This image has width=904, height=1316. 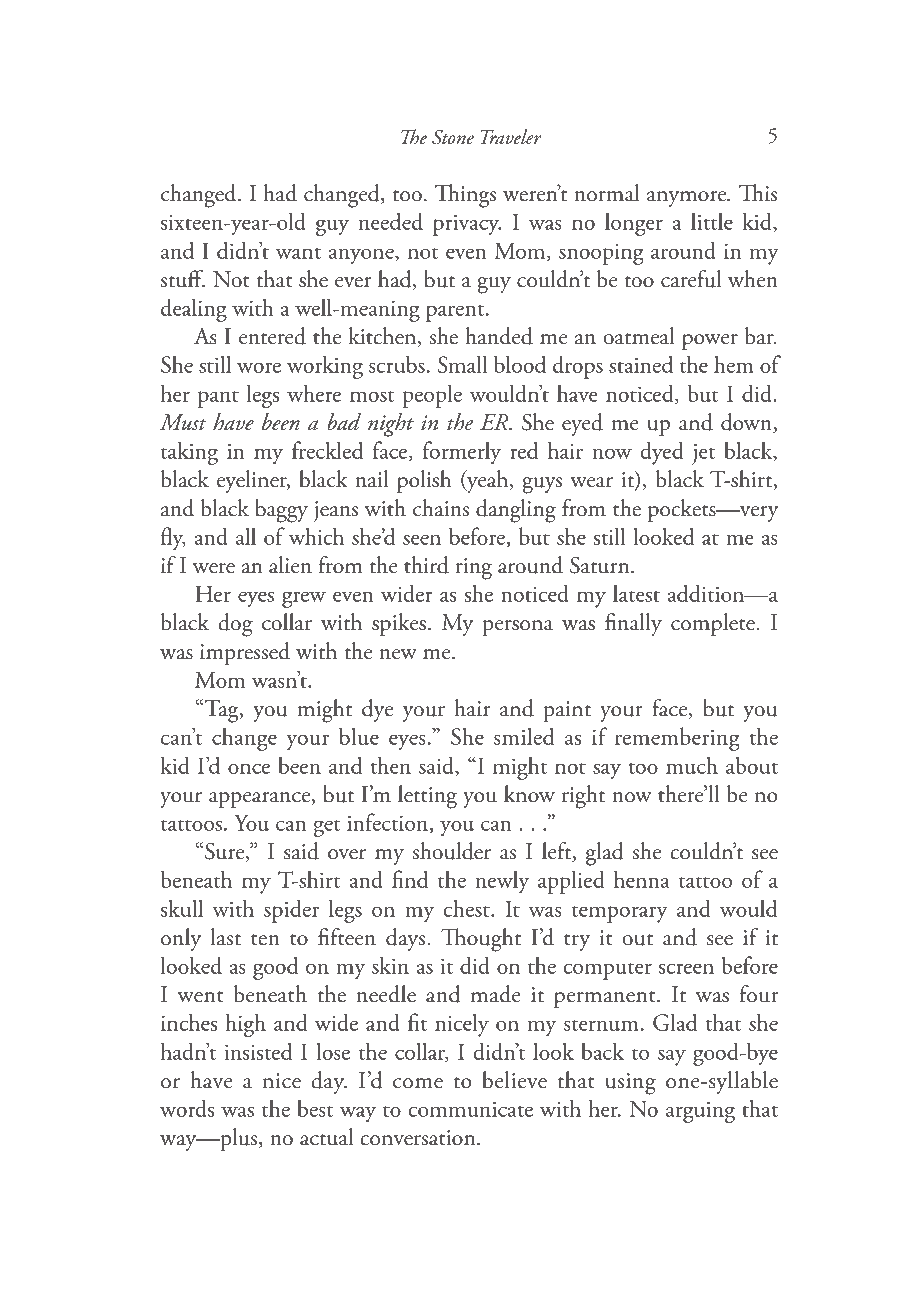 What do you see at coordinates (465, 196) in the image?
I see `Things` at bounding box center [465, 196].
